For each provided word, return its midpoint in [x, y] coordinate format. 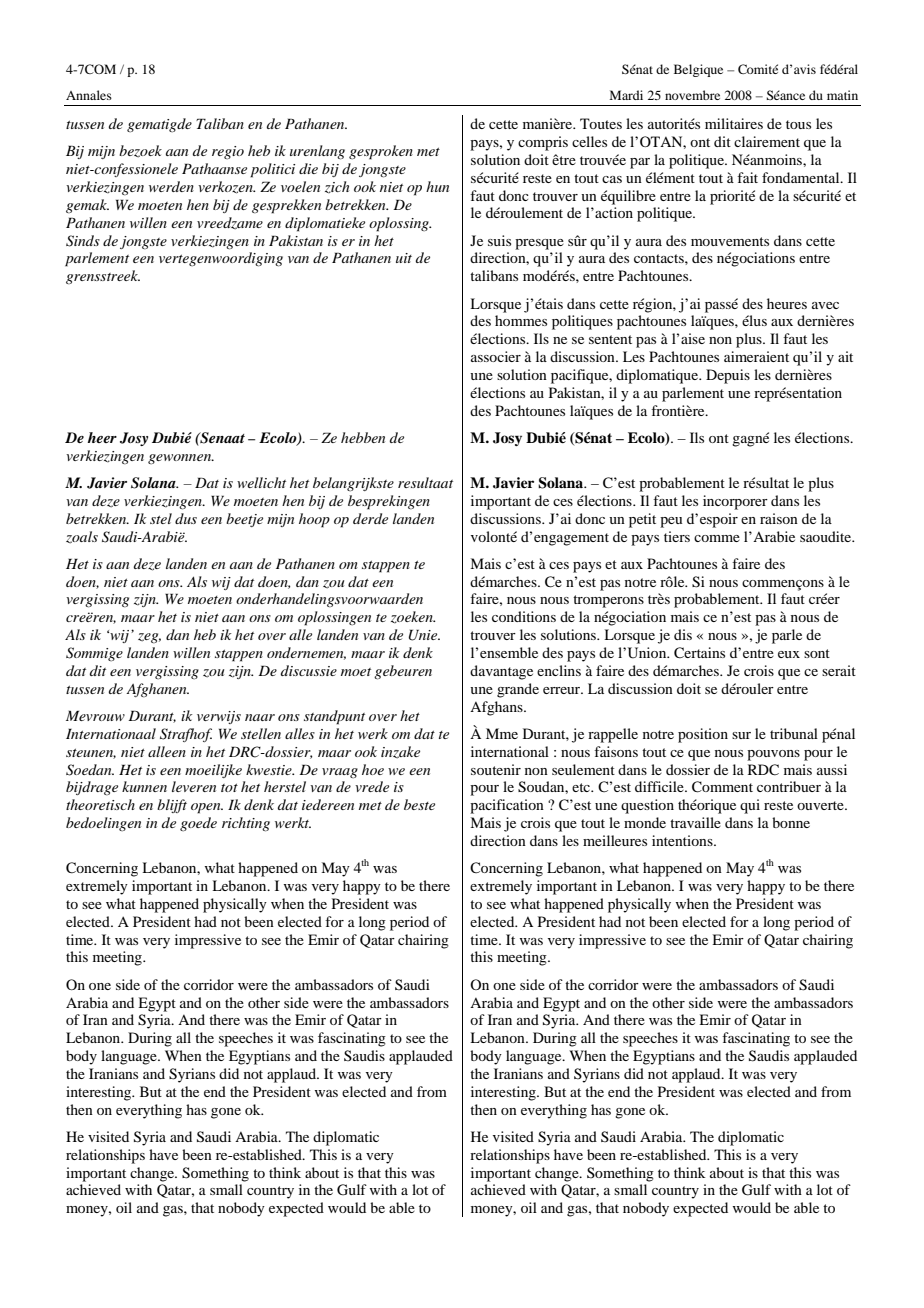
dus [186, 518]
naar [260, 717]
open [207, 808]
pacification [507, 806]
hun [437, 186]
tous [798, 124]
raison [779, 518]
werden [171, 186]
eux [789, 654]
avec [825, 305]
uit [404, 258]
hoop [314, 520]
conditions [524, 616]
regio [228, 152]
